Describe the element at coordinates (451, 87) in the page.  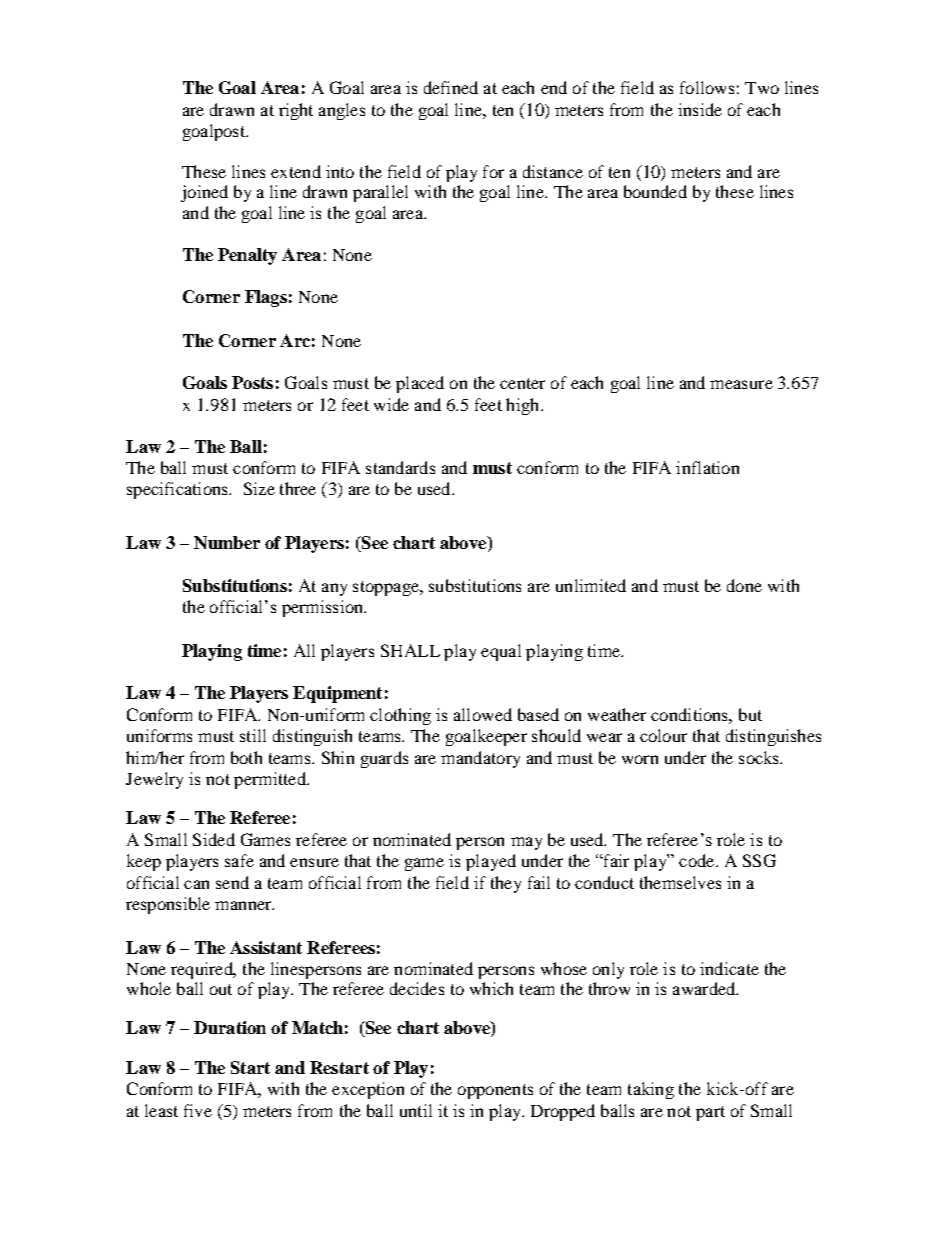
I see `defined` at that location.
